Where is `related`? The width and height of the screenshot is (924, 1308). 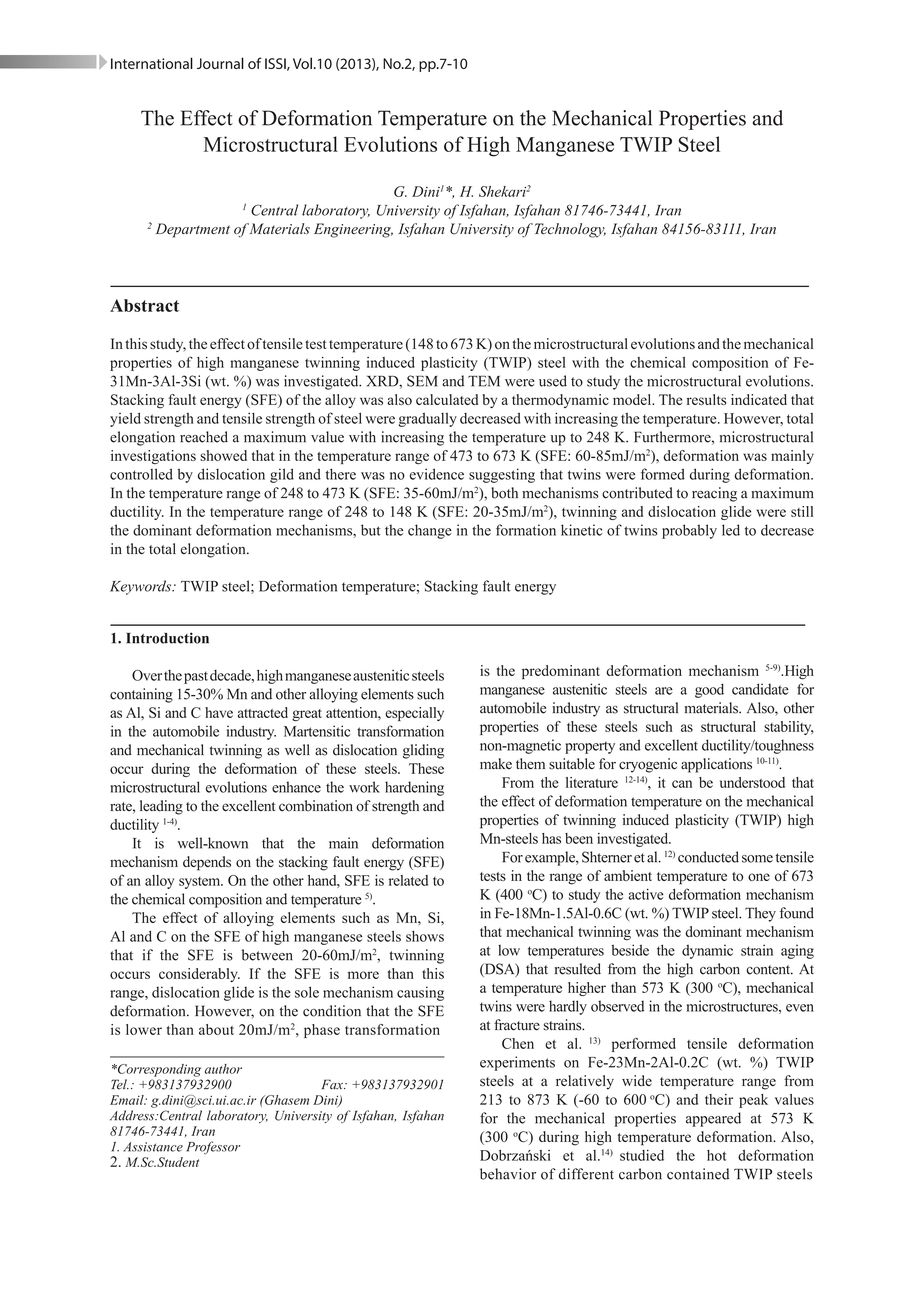
related is located at coordinates (408, 880).
